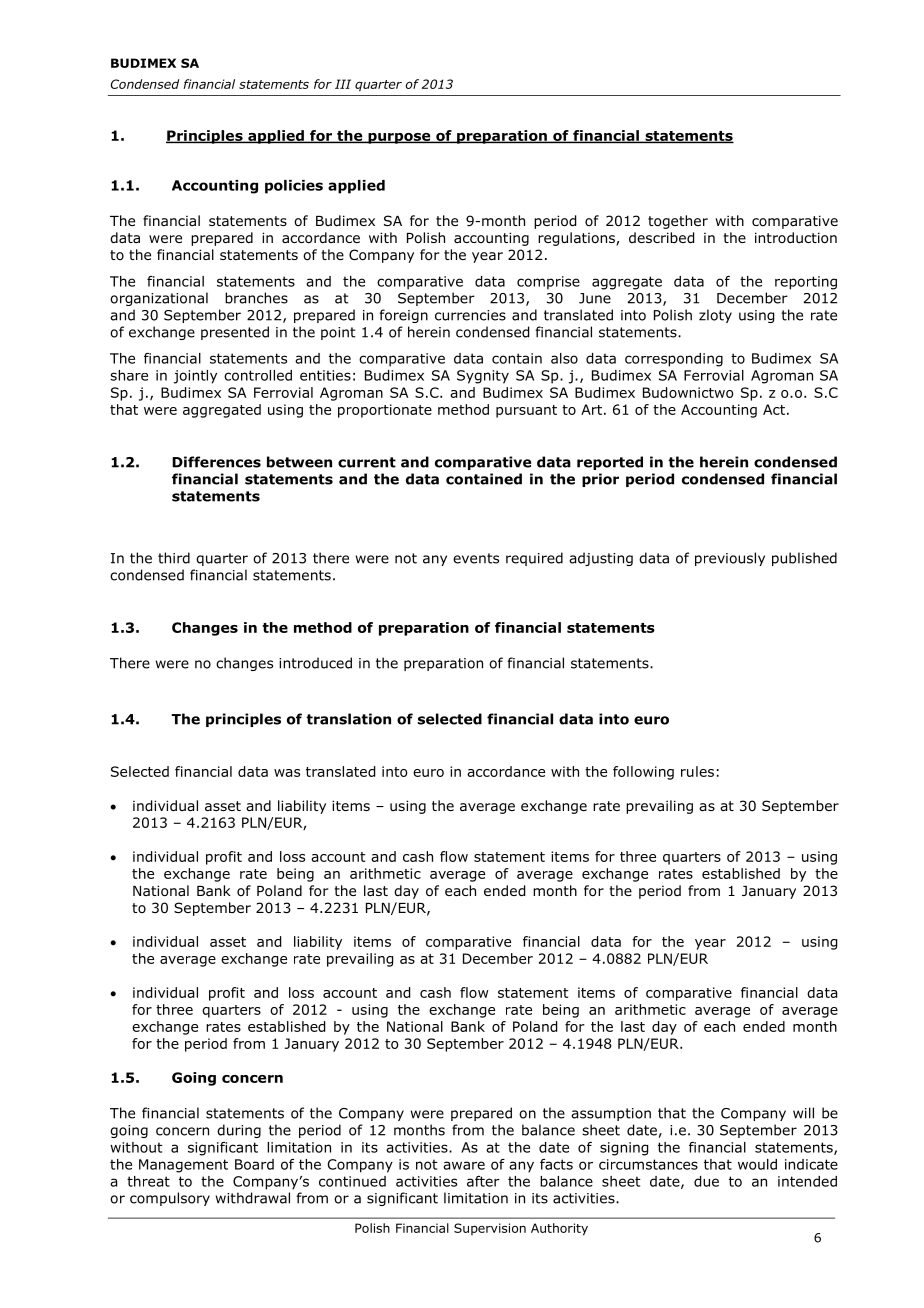  Describe the element at coordinates (195, 377) in the image. I see `jointly` at that location.
